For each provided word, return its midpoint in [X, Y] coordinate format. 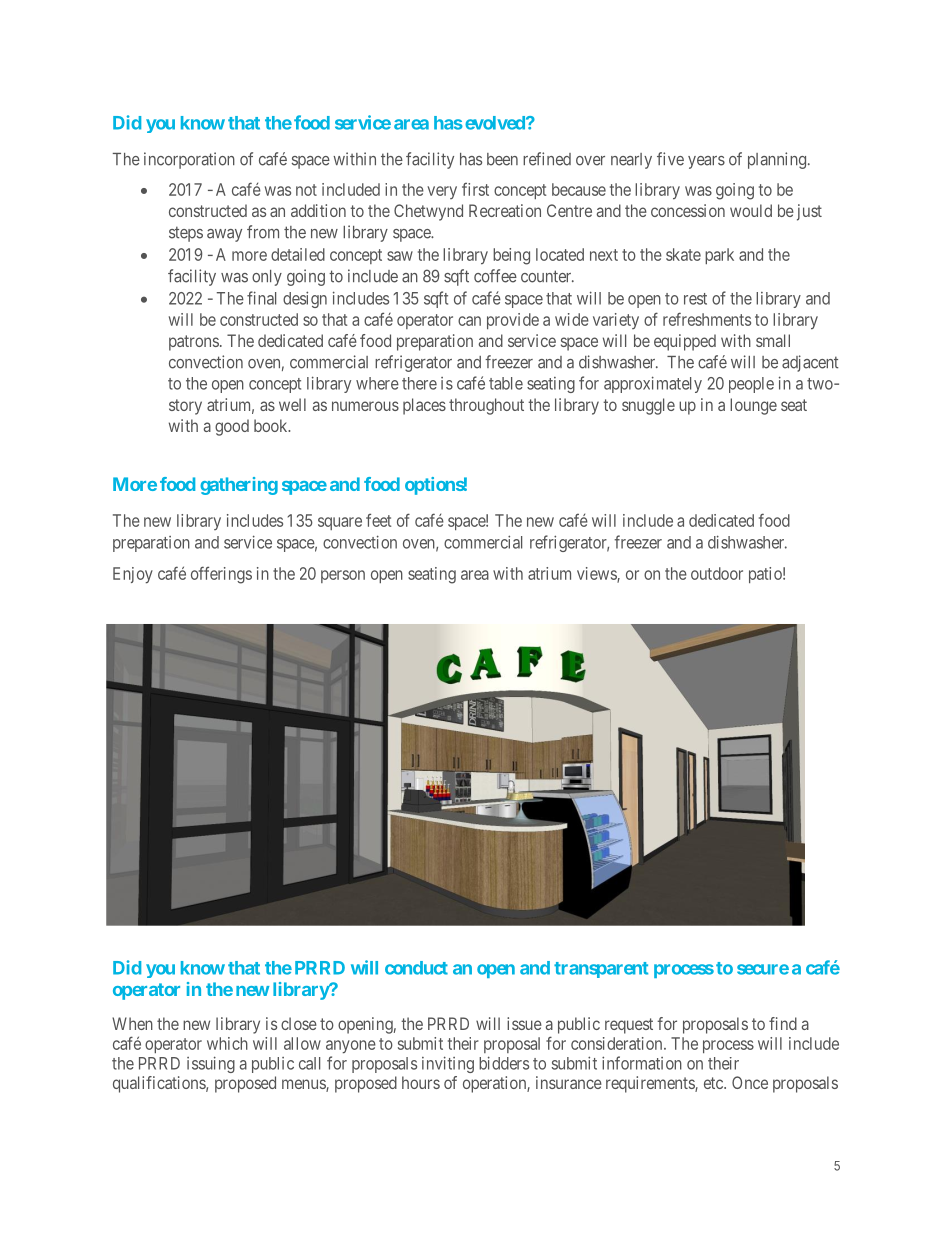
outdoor [717, 573]
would [751, 210]
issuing [211, 1064]
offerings [221, 575]
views [597, 574]
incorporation [189, 160]
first [475, 189]
